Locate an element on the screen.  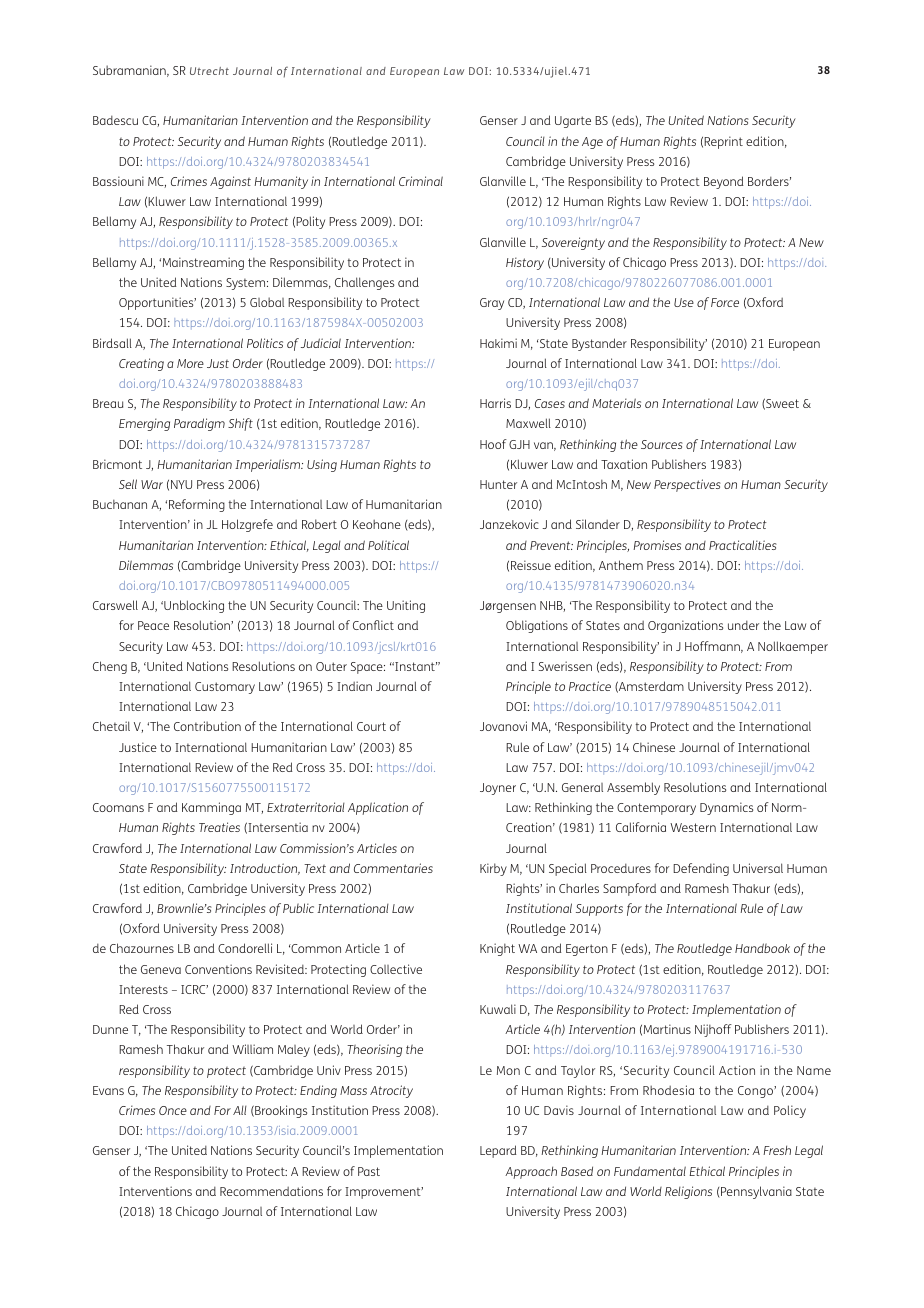
Beyond is located at coordinates (724, 182).
